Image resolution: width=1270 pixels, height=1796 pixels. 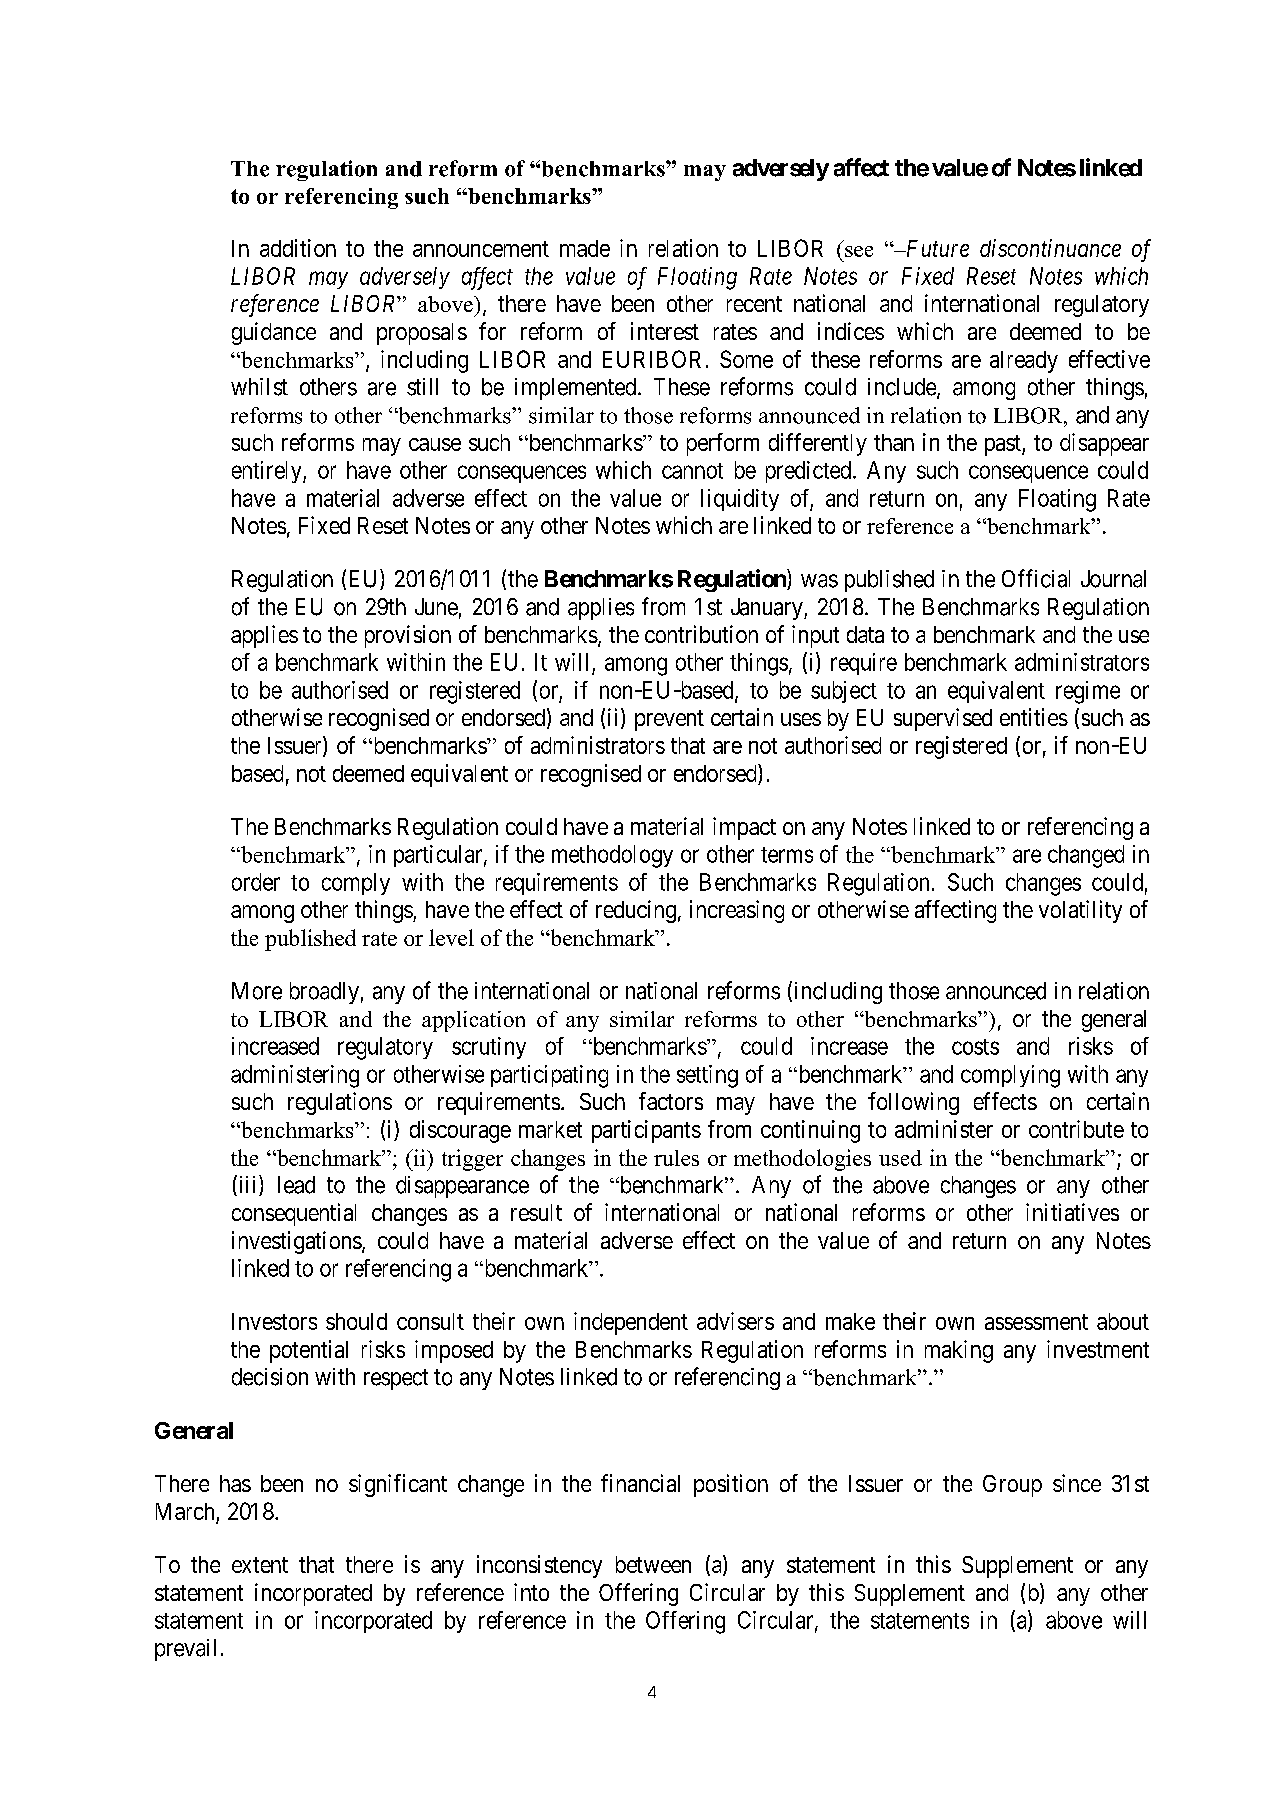 I want to click on volatility, so click(x=1080, y=911).
